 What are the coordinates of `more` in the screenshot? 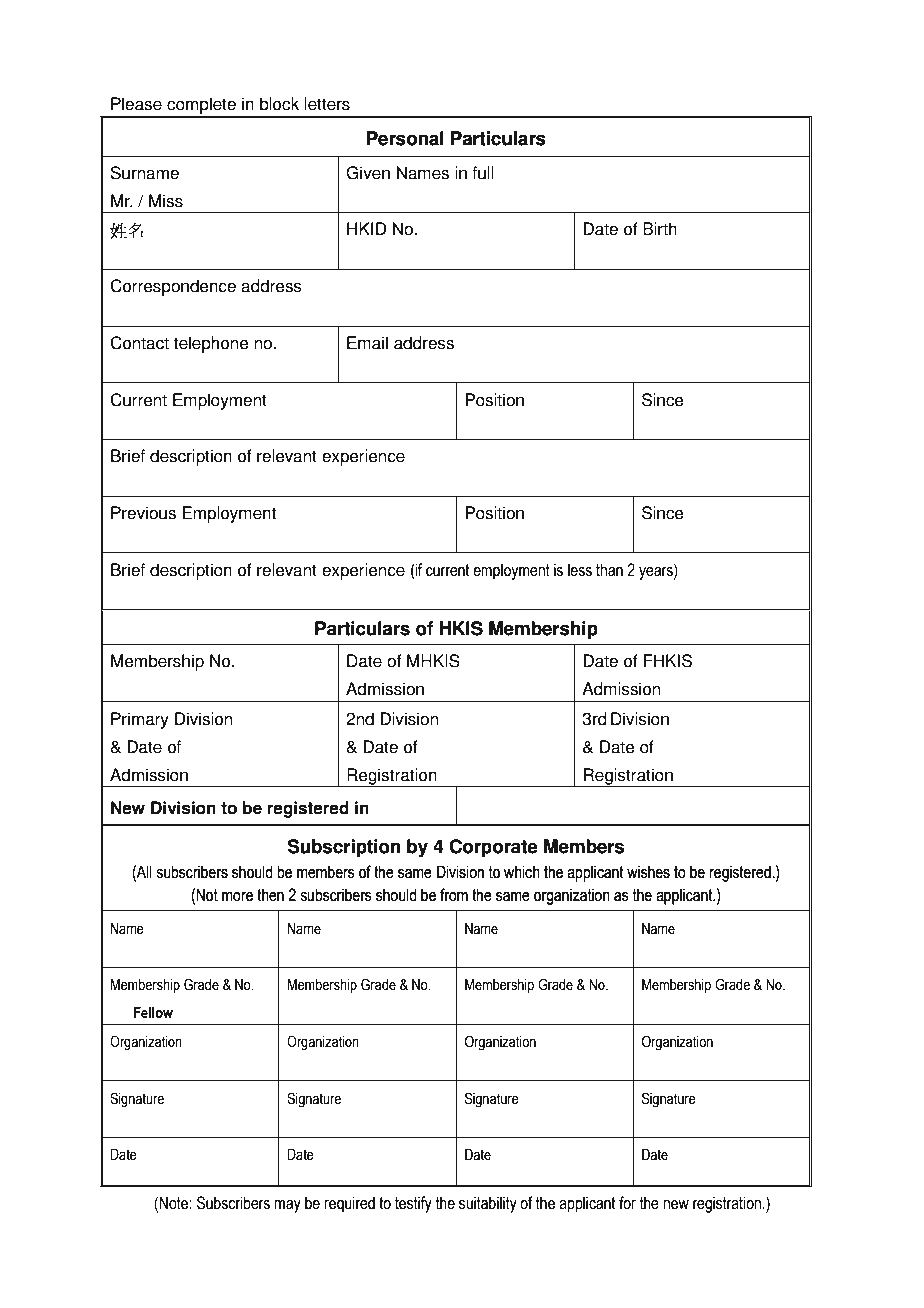 It's located at (237, 897).
